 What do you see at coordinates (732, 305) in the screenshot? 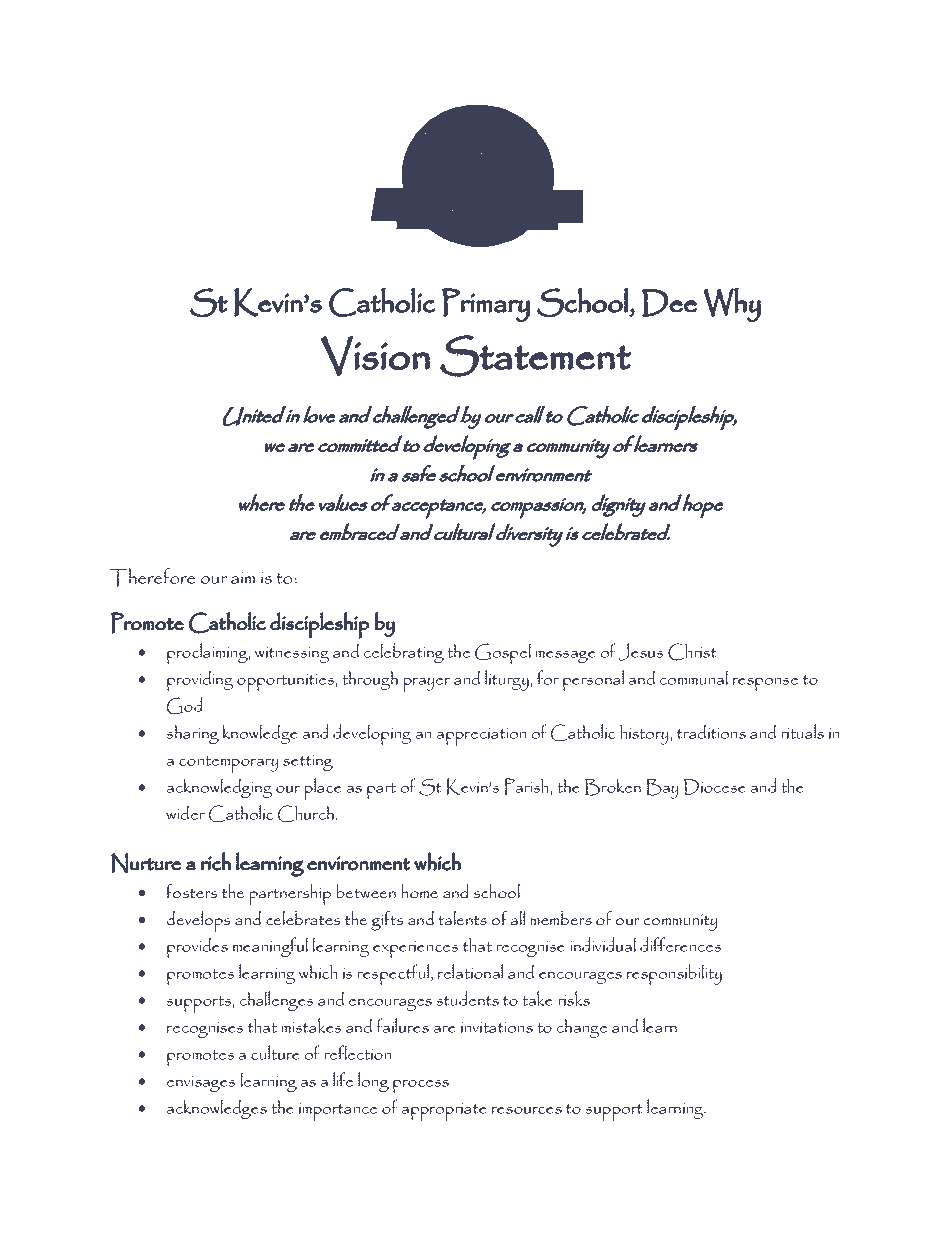
I see `Why` at bounding box center [732, 305].
